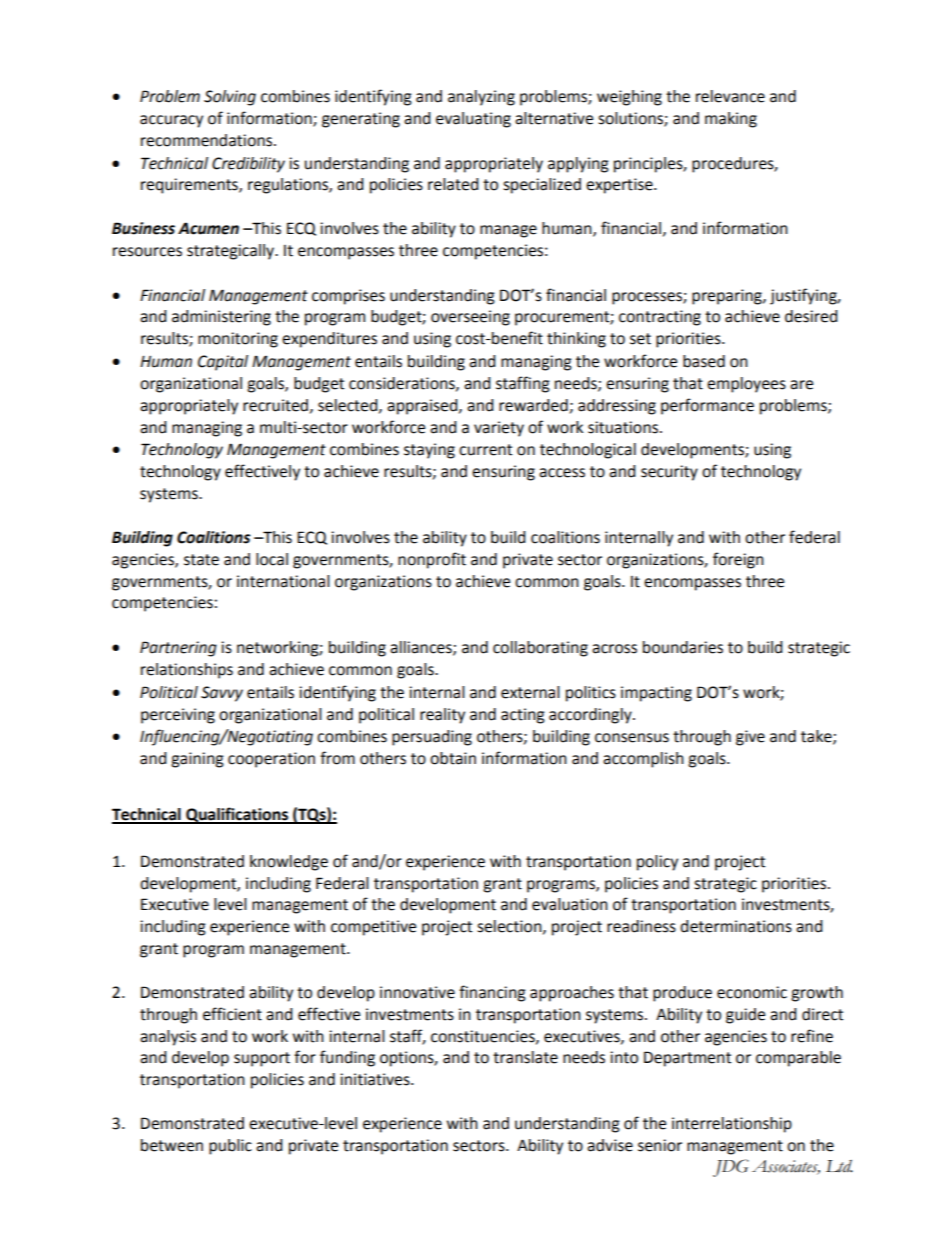 This document has width=952, height=1233. I want to click on recommendations, so click(208, 140).
